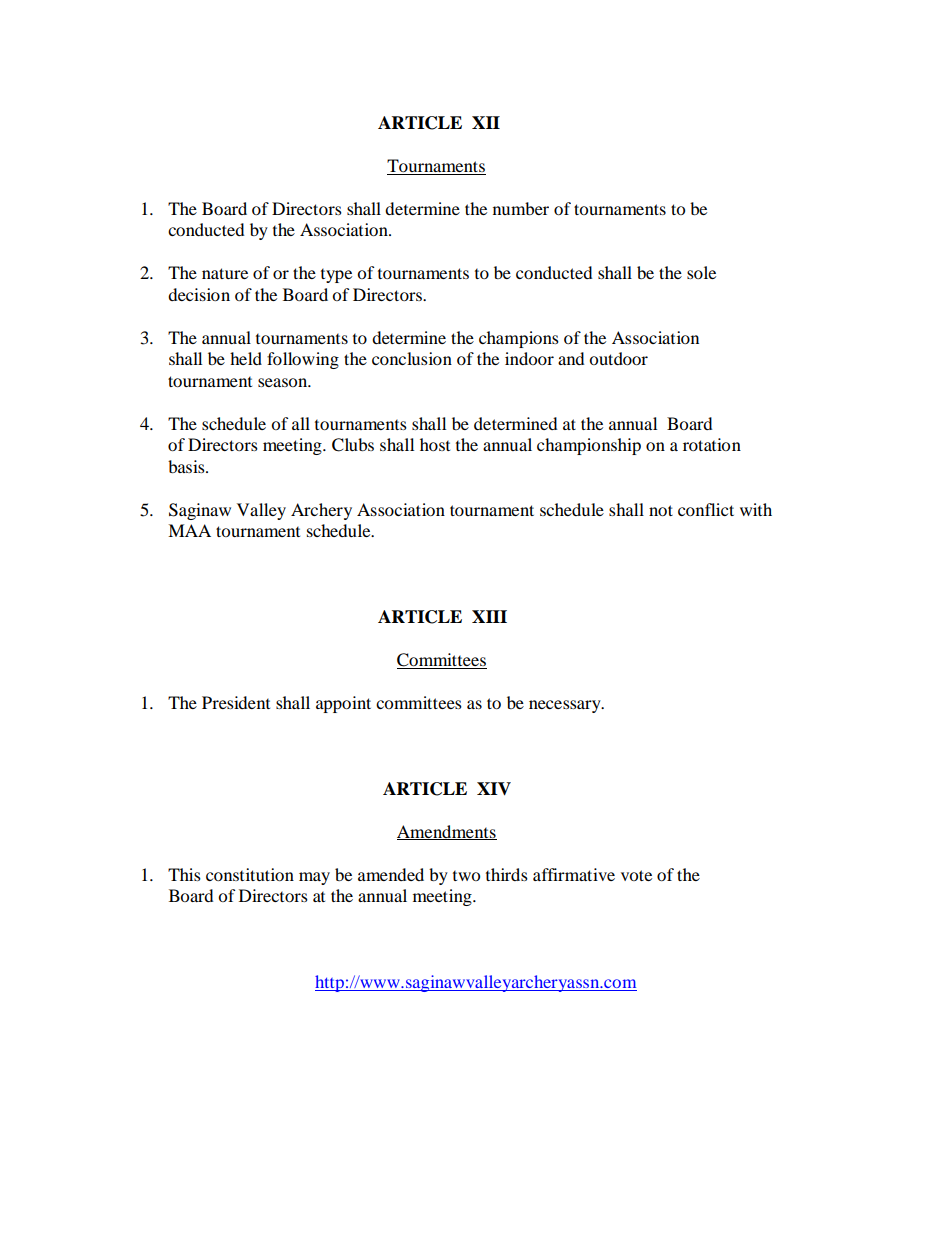  I want to click on number, so click(521, 208).
